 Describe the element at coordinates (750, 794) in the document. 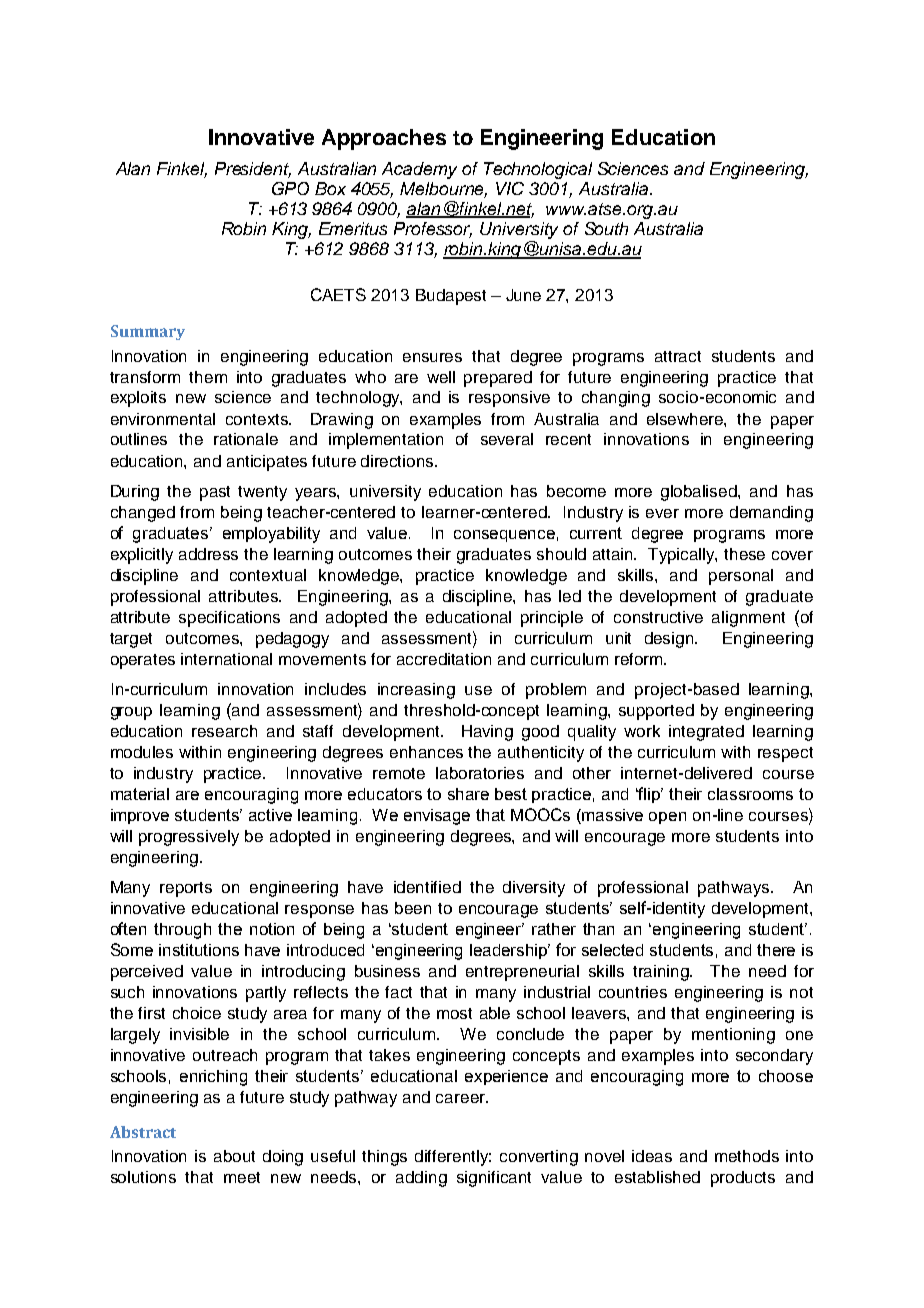

I see `classrooms` at that location.
